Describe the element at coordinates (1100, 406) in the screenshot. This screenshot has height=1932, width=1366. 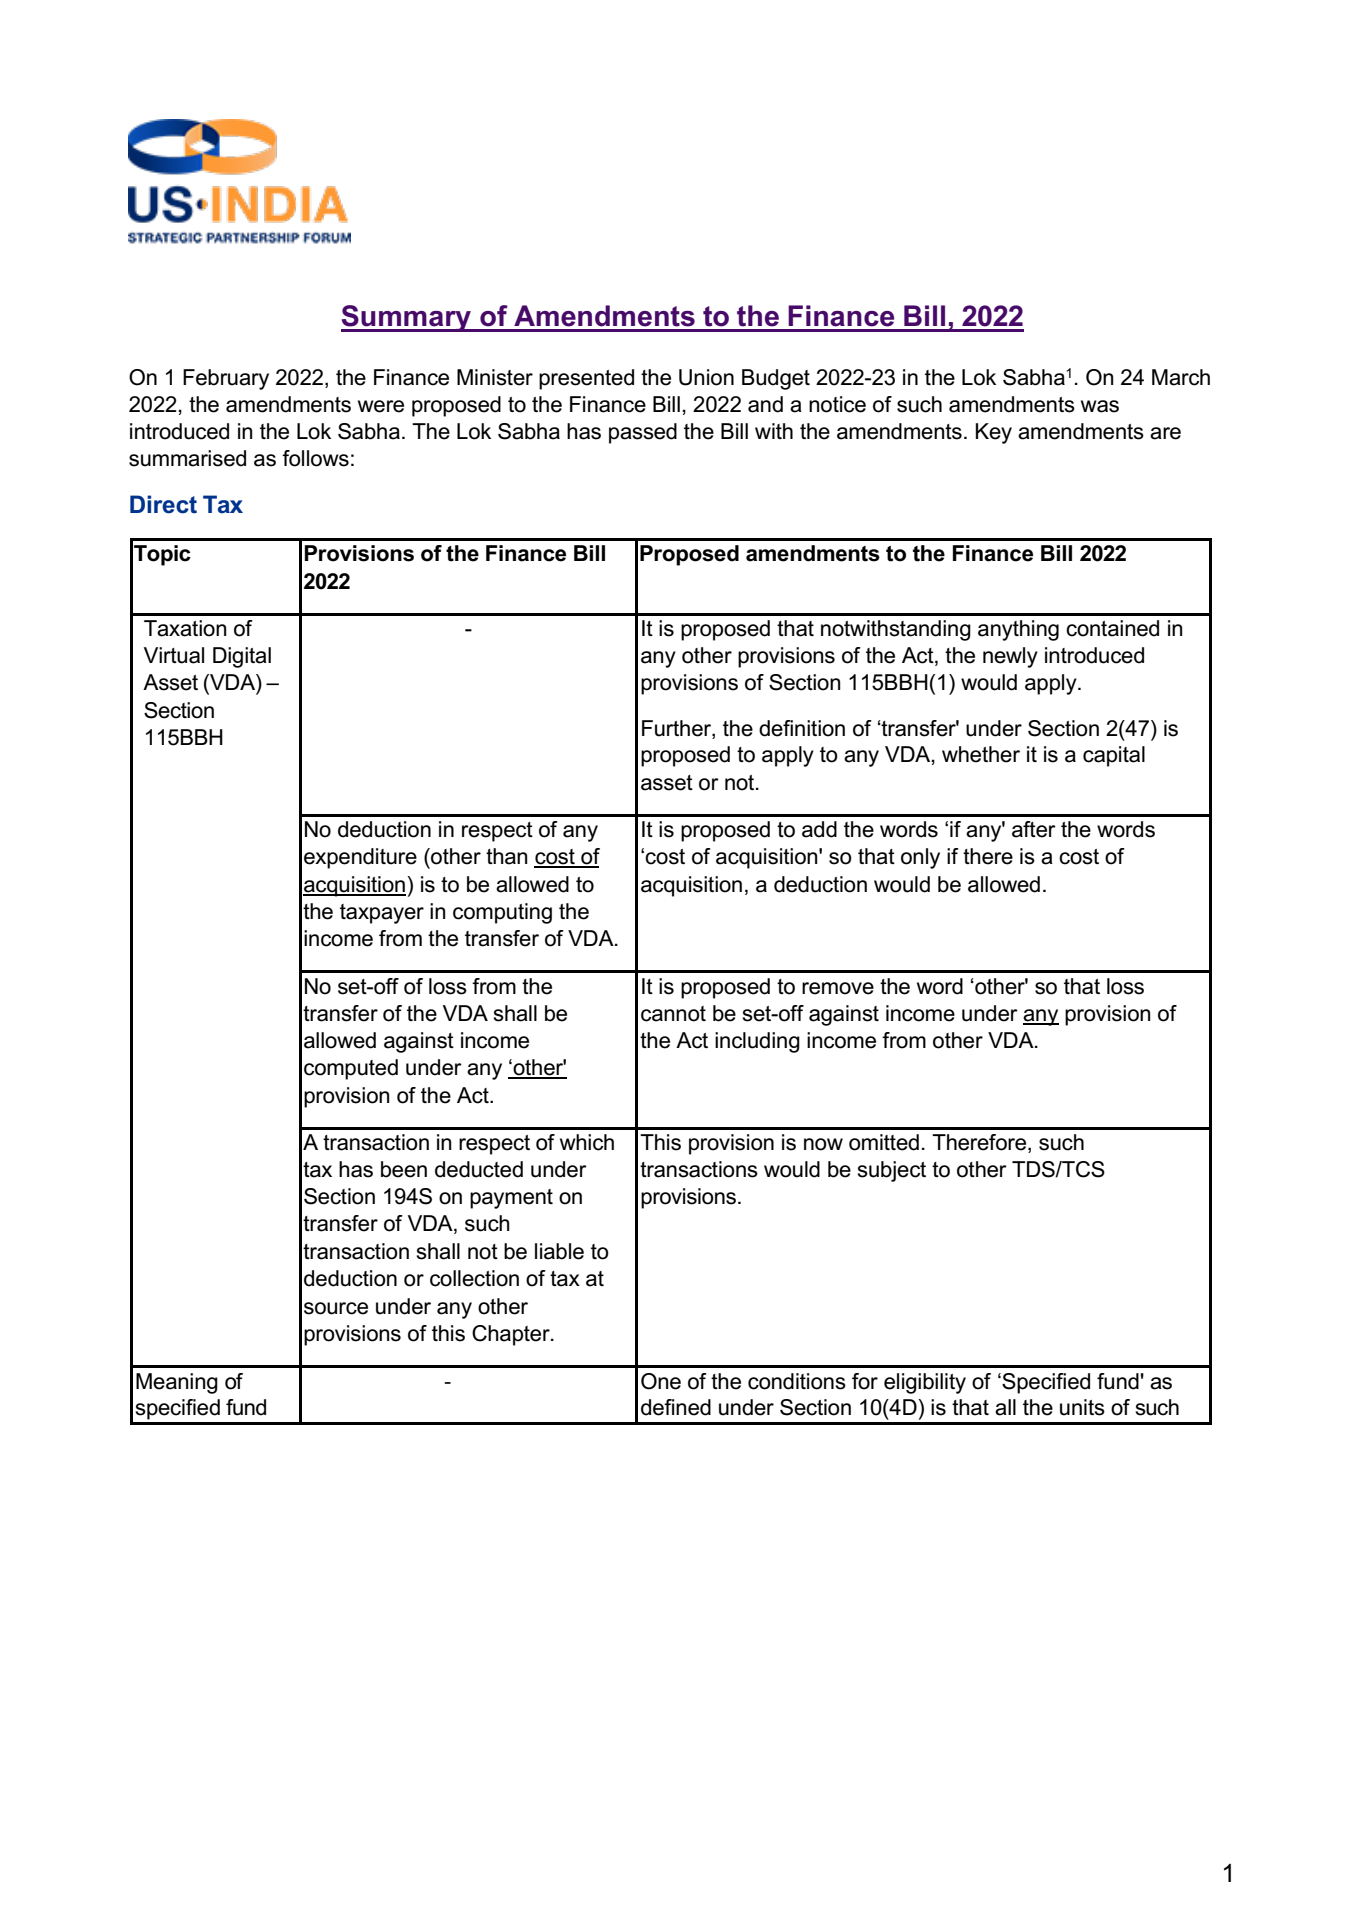
I see `was` at that location.
